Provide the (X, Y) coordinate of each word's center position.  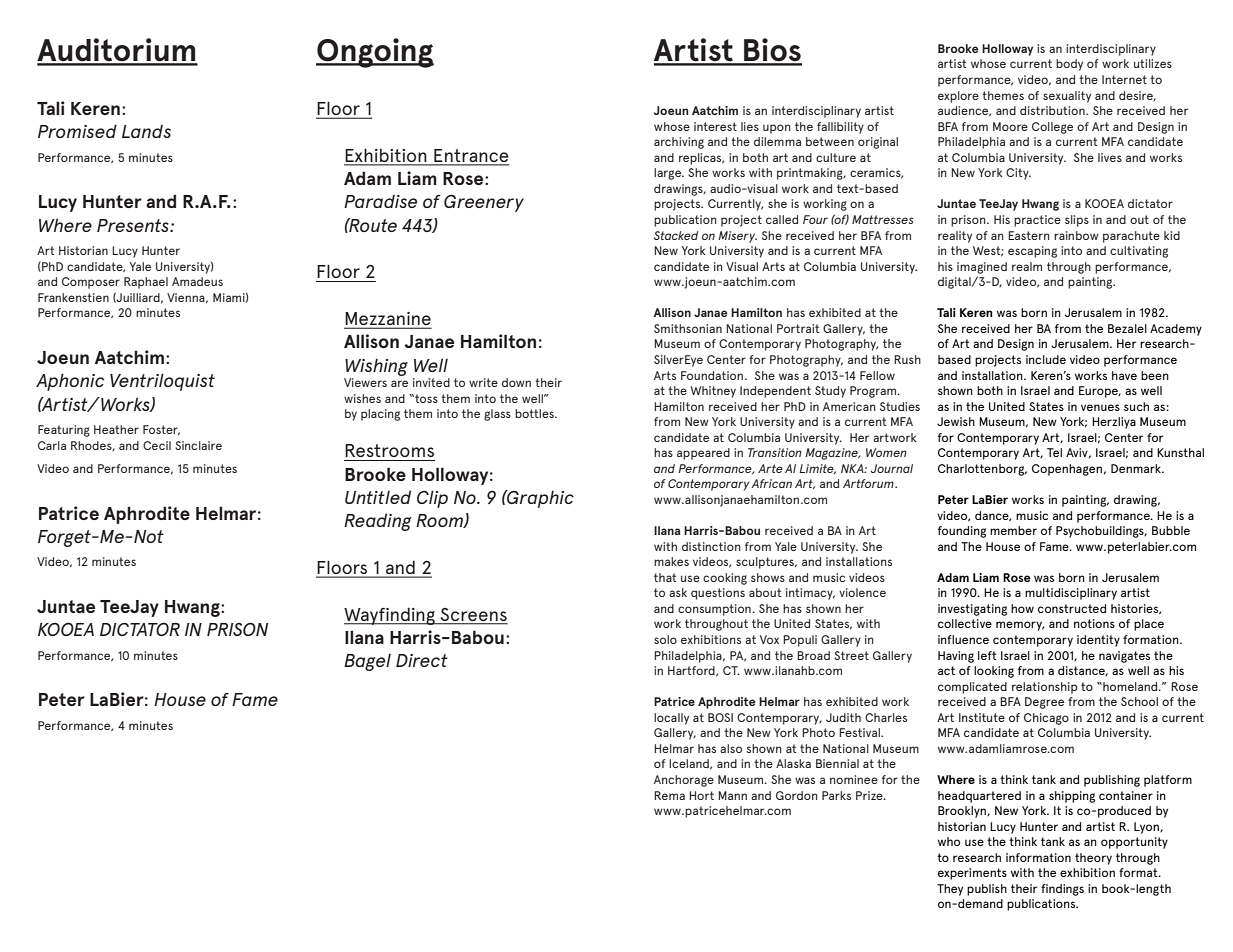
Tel (1054, 452)
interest (715, 126)
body (1069, 65)
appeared (703, 454)
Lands (146, 131)
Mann (732, 795)
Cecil (157, 445)
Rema (669, 795)
